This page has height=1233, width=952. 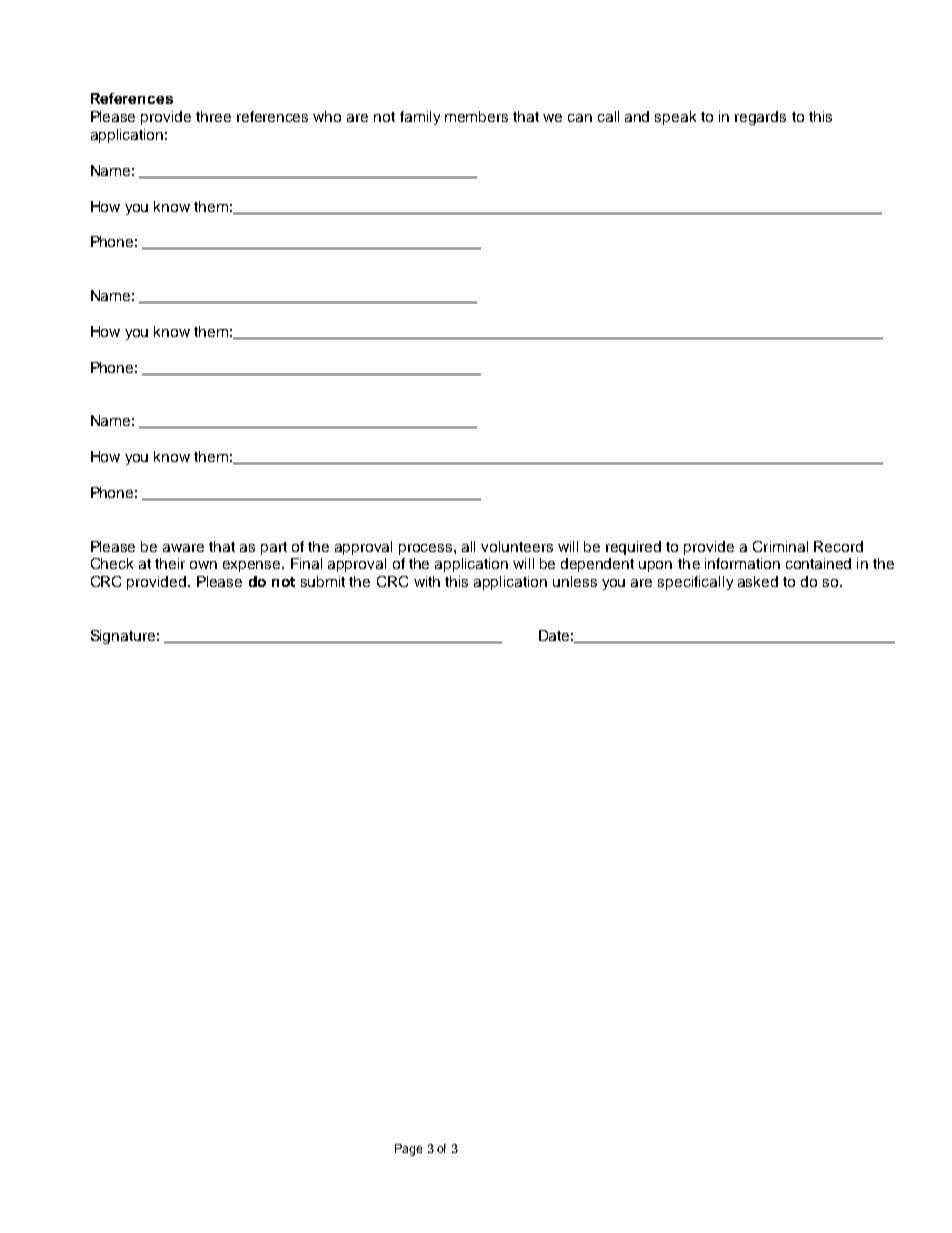 What do you see at coordinates (780, 546) in the page?
I see `Criminal` at bounding box center [780, 546].
